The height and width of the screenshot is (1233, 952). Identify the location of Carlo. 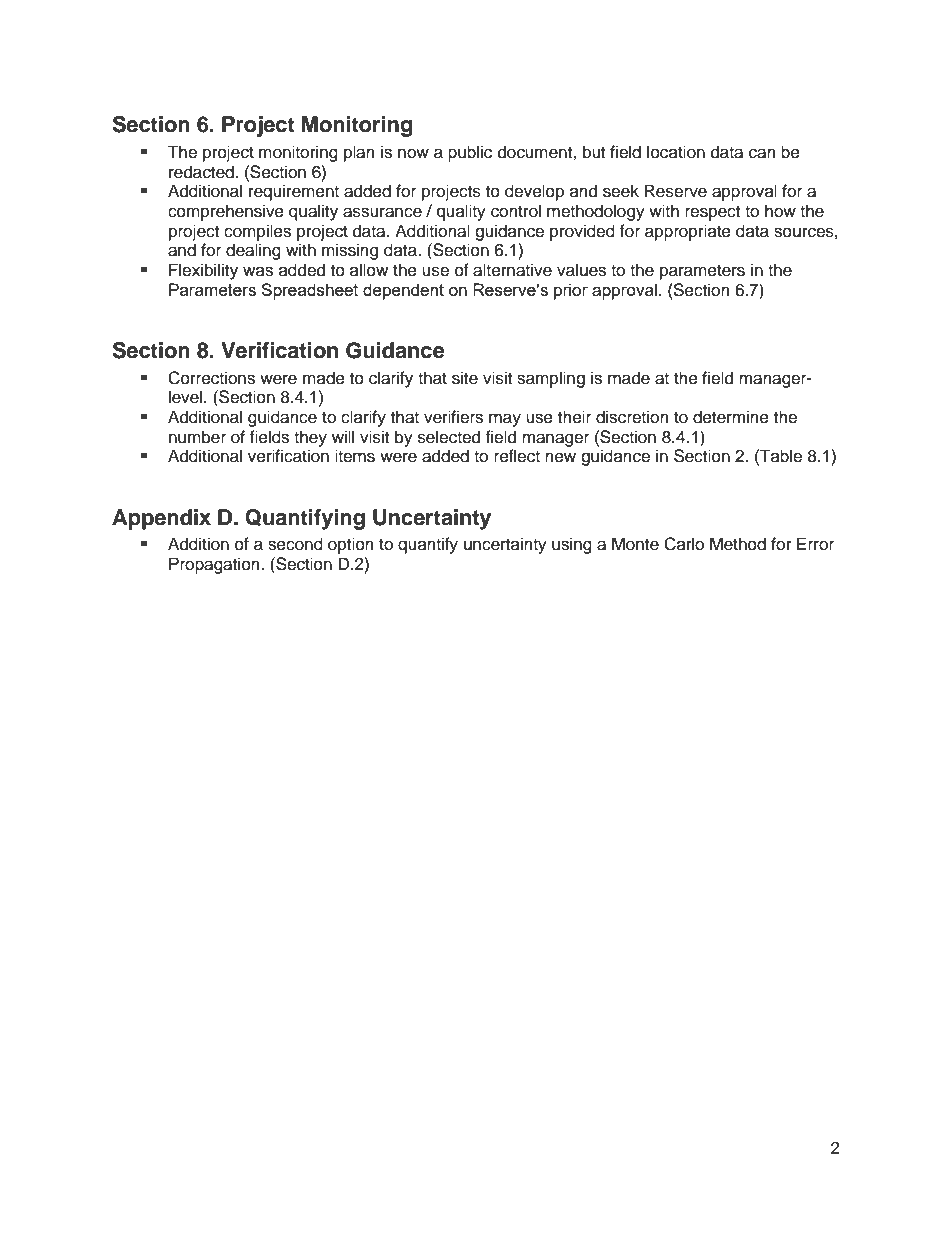
(684, 544).
